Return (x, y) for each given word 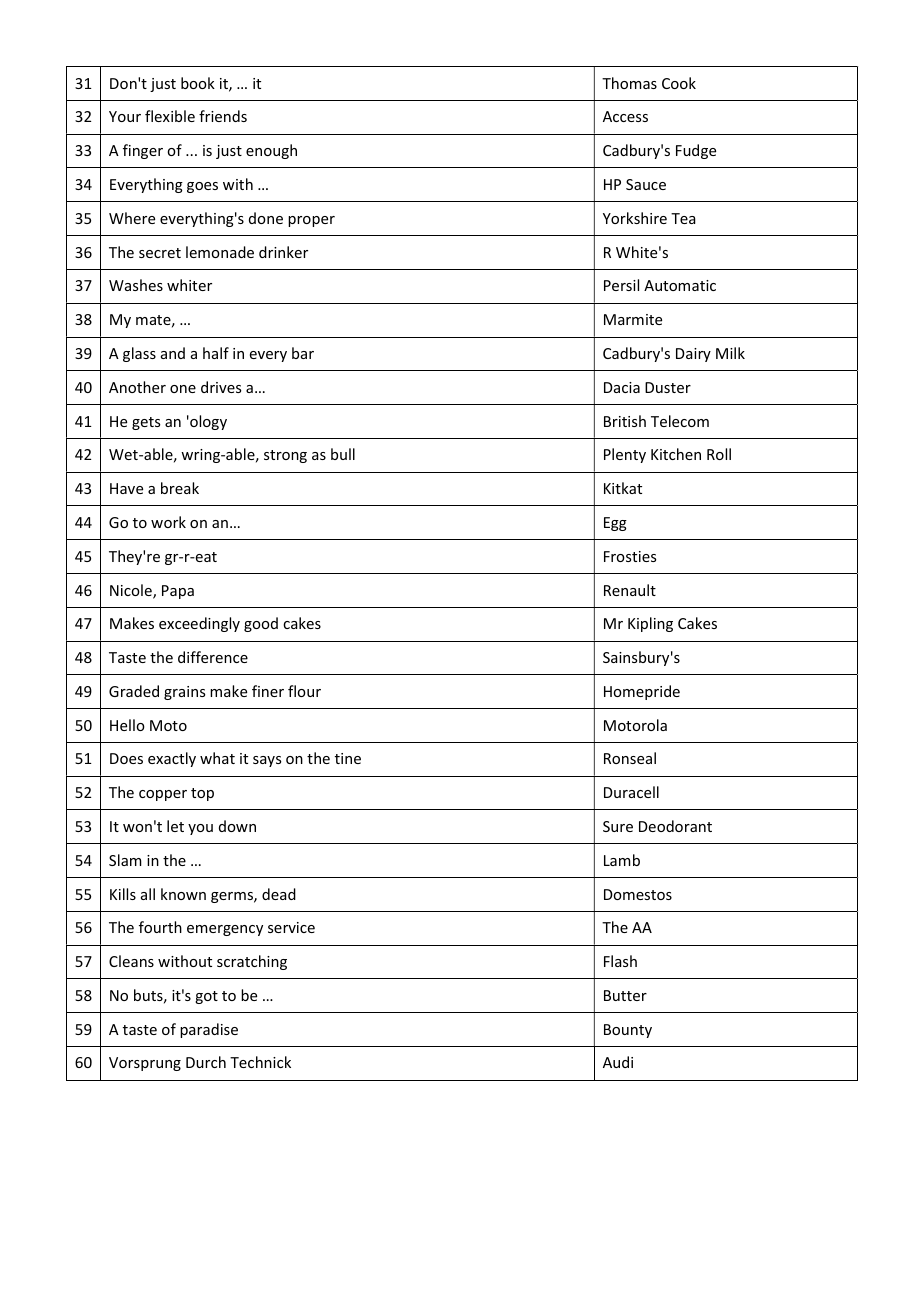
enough (271, 151)
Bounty (628, 1031)
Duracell (631, 792)
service (291, 927)
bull (343, 454)
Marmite (633, 319)
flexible (170, 116)
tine (348, 758)
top (202, 794)
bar (303, 353)
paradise (209, 1030)
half (216, 353)
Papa (178, 592)
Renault (630, 590)
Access (625, 116)
